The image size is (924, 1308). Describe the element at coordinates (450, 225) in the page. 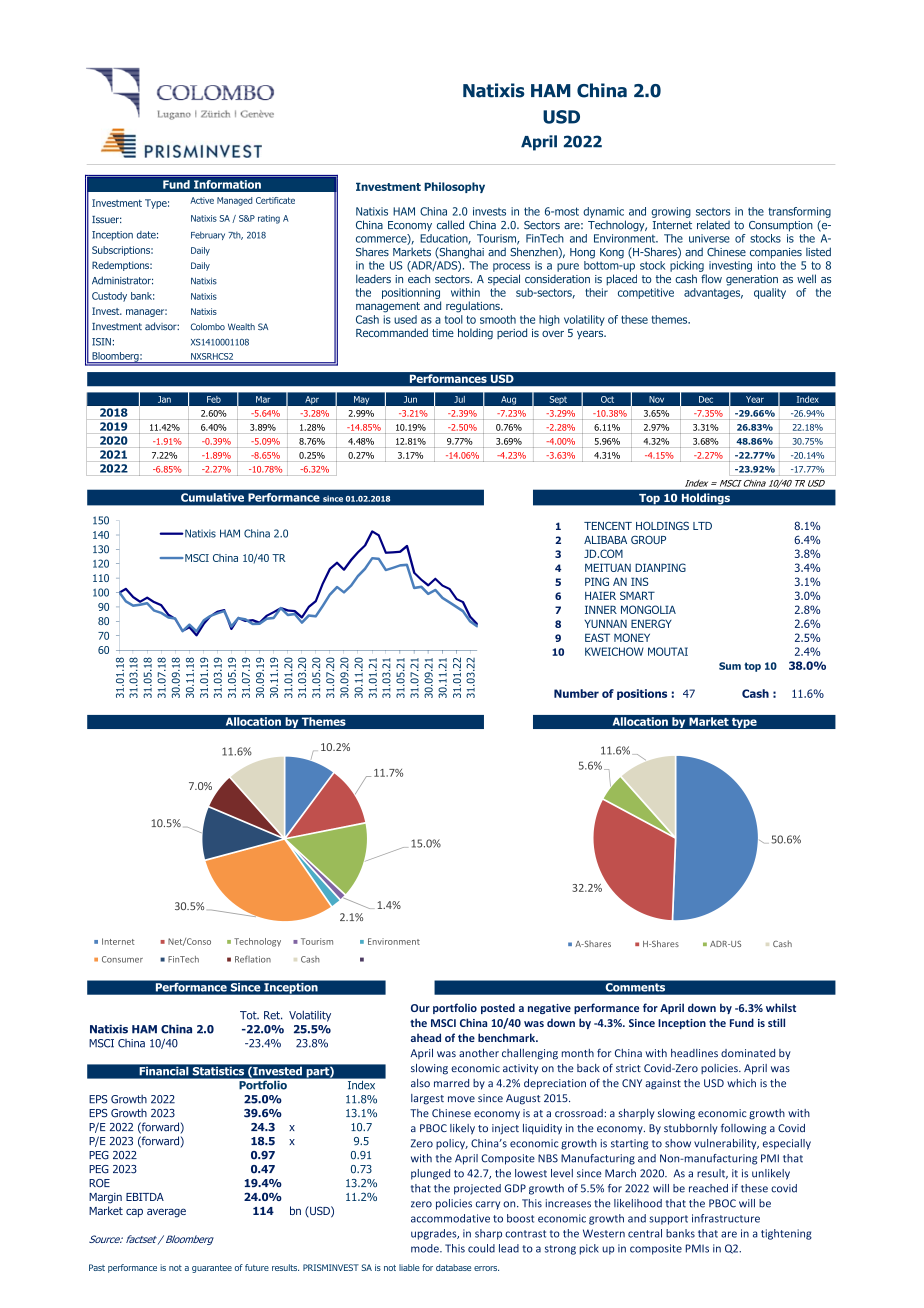

I see `called` at that location.
